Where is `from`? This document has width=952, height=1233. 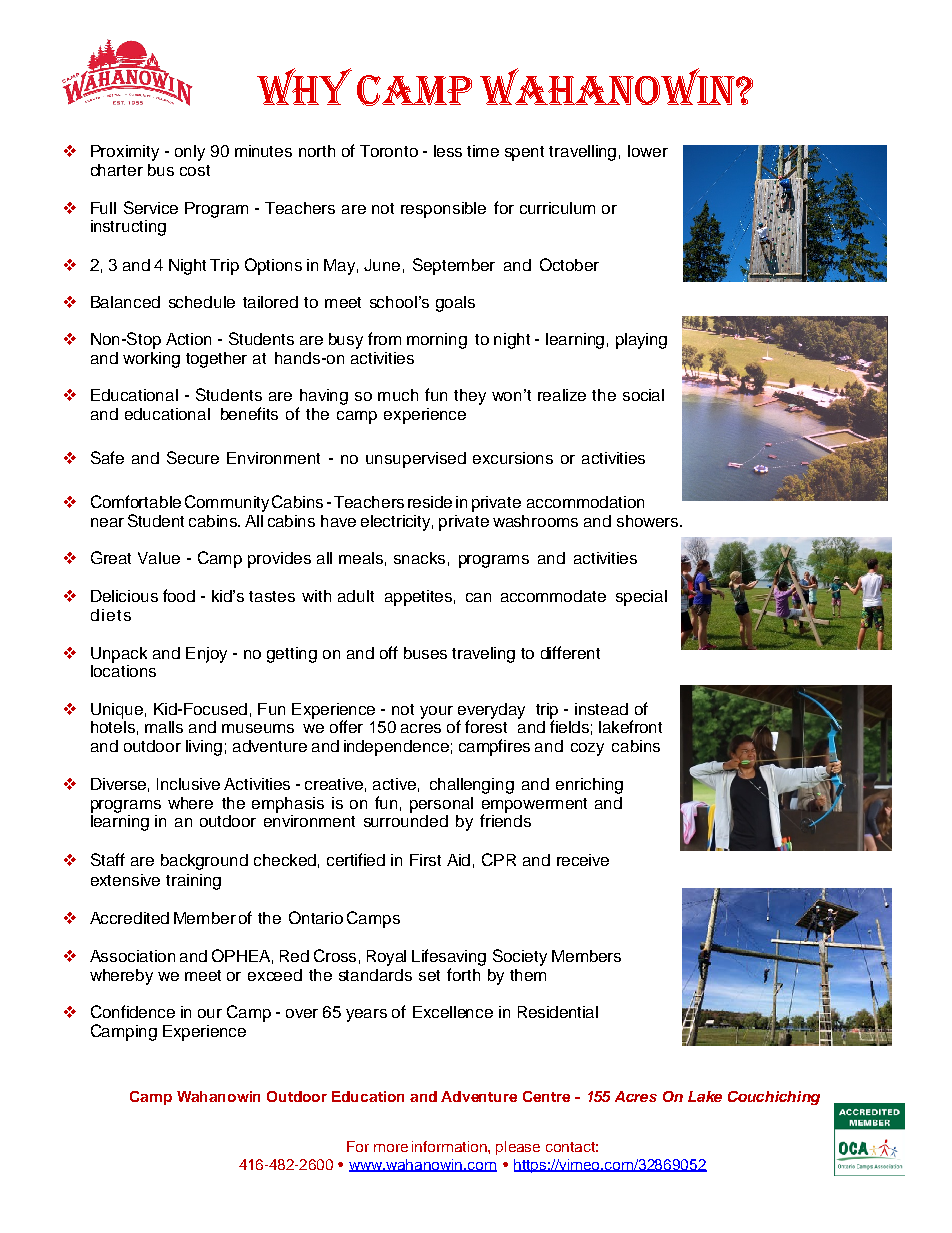
from is located at coordinates (384, 338).
